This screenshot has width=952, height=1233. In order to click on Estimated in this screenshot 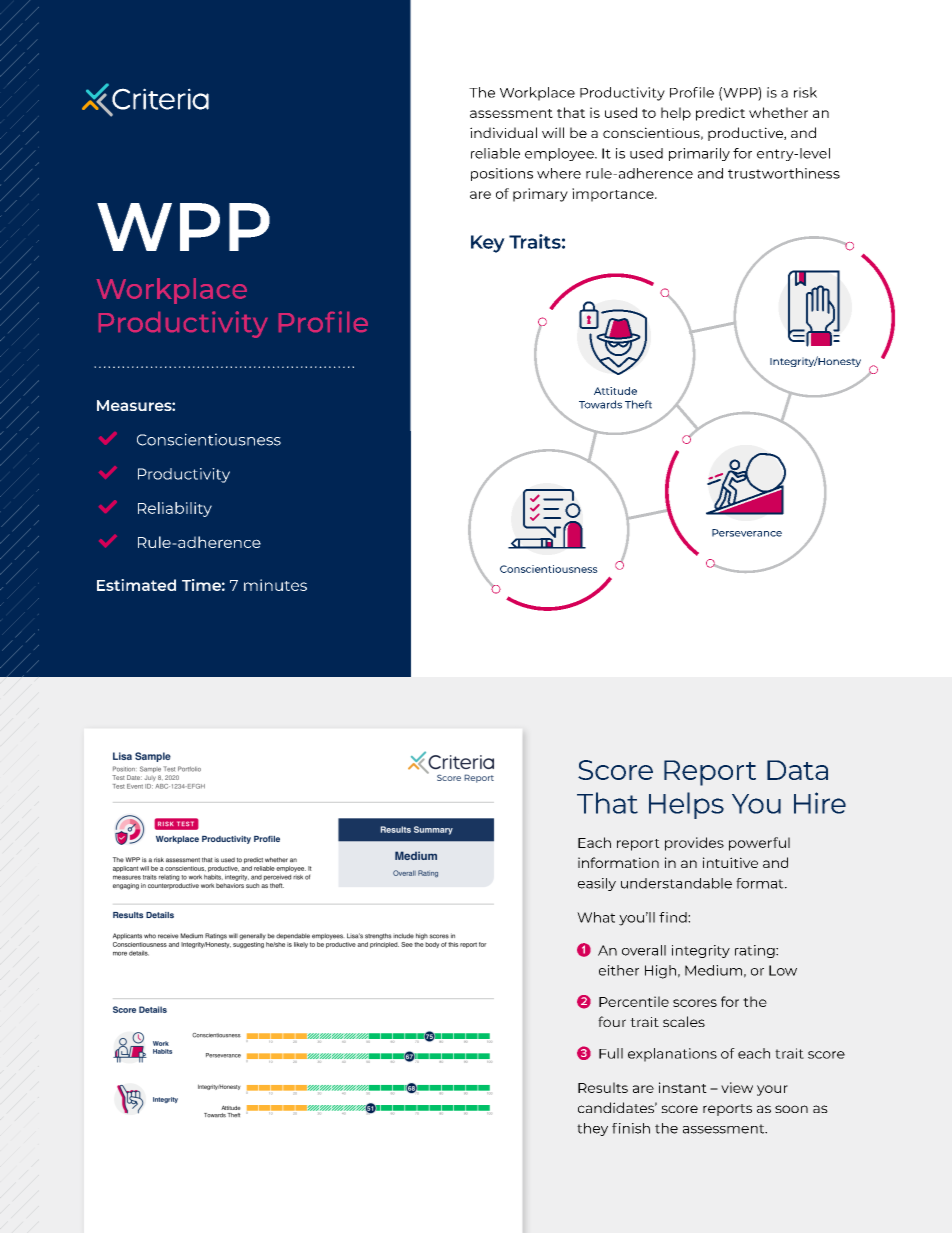, I will do `click(136, 585)`.
